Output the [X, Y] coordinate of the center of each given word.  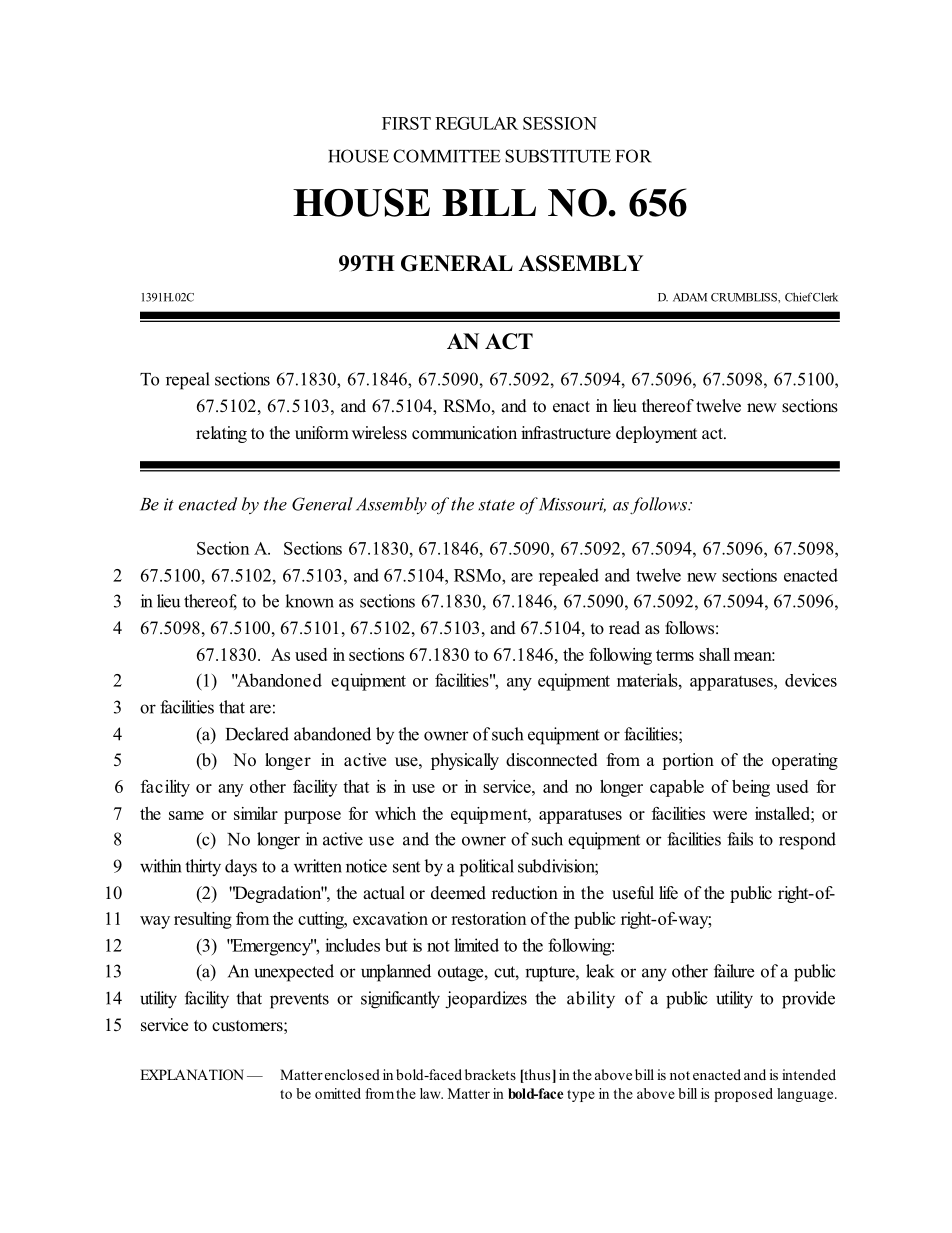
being [751, 788]
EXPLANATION [192, 1074]
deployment [656, 434]
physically [465, 761]
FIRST [406, 123]
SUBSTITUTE [558, 156]
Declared [257, 734]
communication [464, 433]
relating [221, 434]
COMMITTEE [447, 156]
